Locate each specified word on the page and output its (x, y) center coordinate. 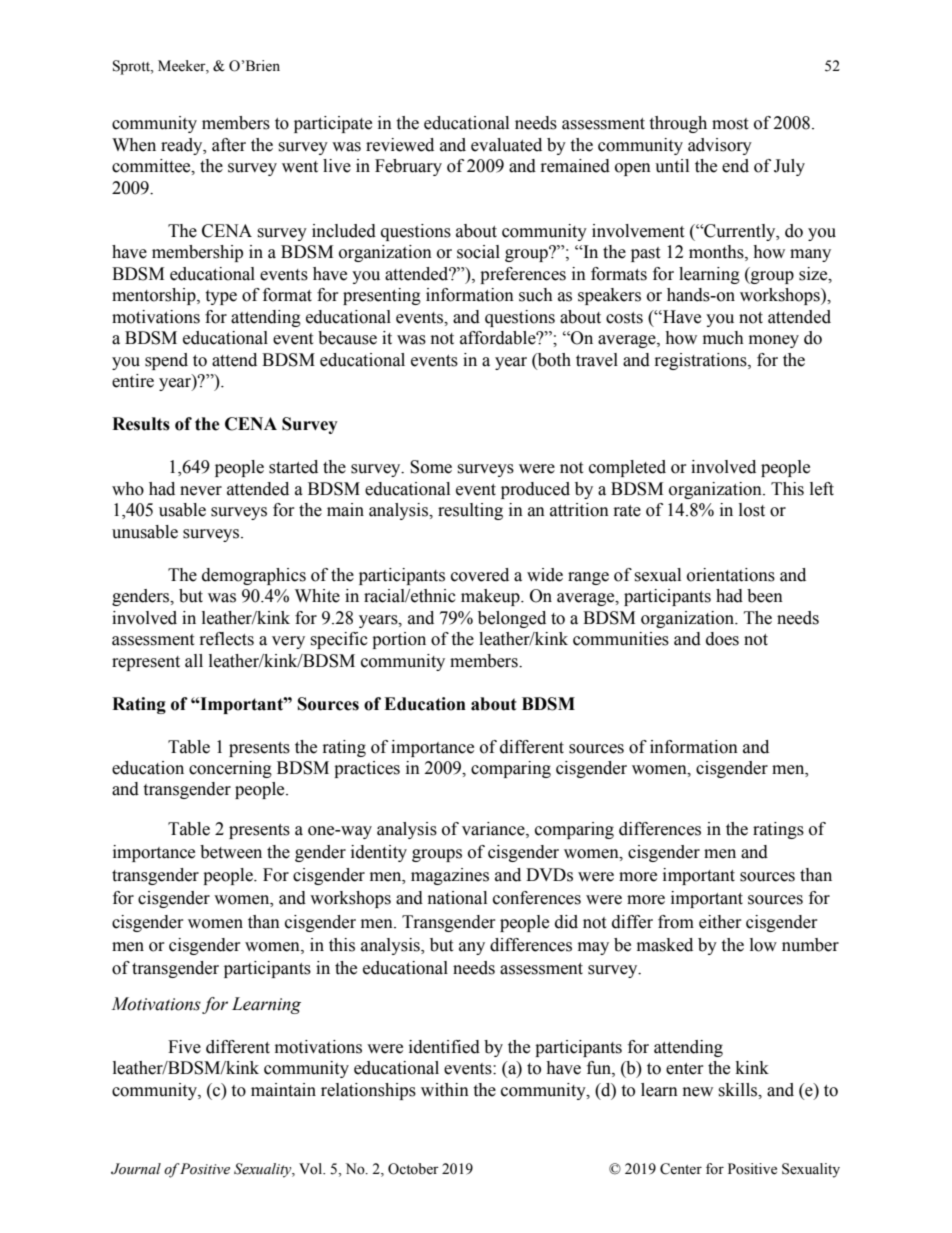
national (457, 898)
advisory (720, 146)
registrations (702, 361)
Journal (136, 1169)
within (445, 1090)
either (720, 922)
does (722, 639)
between (231, 852)
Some (431, 467)
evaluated (506, 145)
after (229, 145)
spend (166, 361)
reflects (227, 639)
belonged (512, 619)
